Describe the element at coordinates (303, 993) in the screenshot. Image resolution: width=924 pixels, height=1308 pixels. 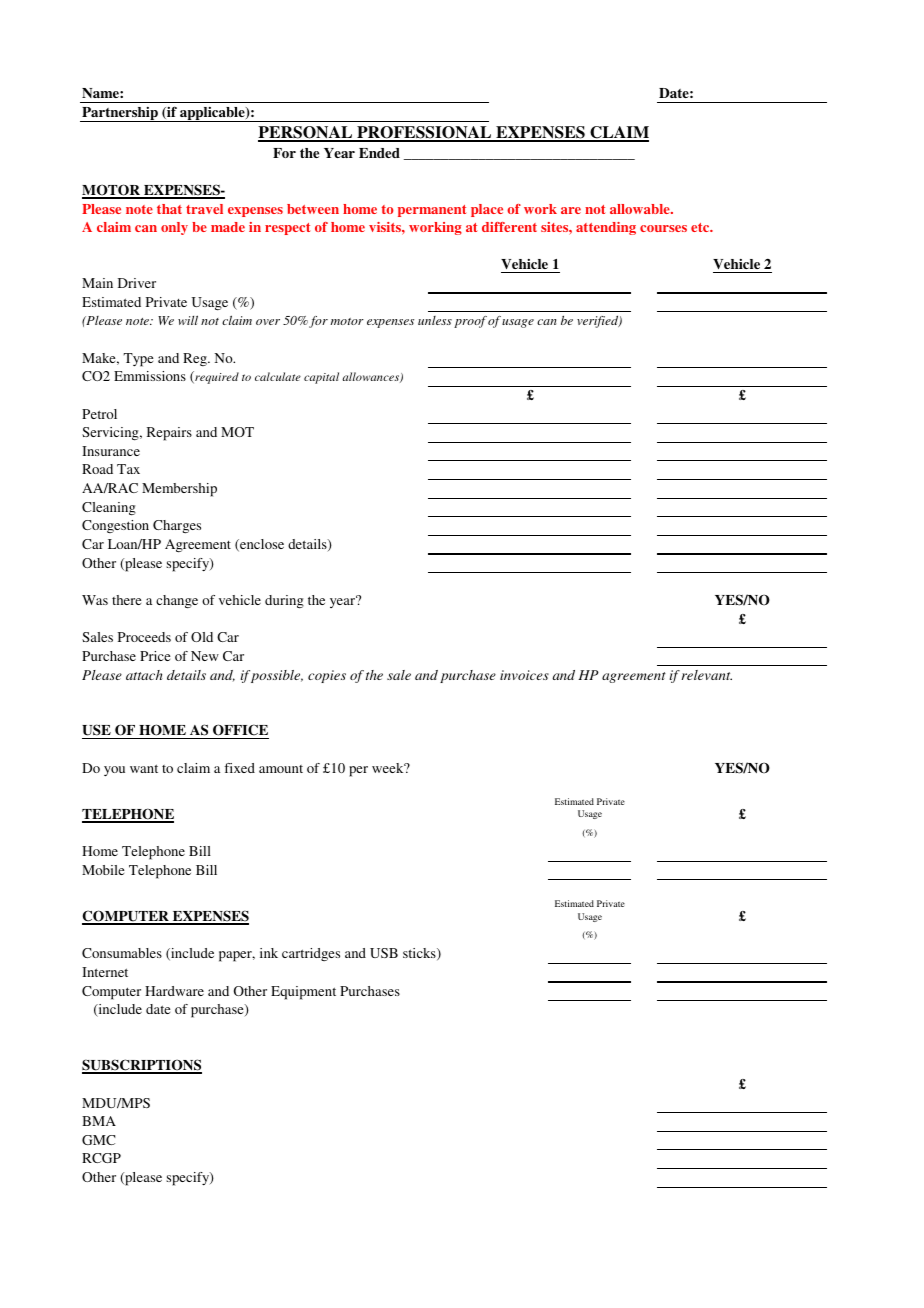
I see `Equipment` at that location.
